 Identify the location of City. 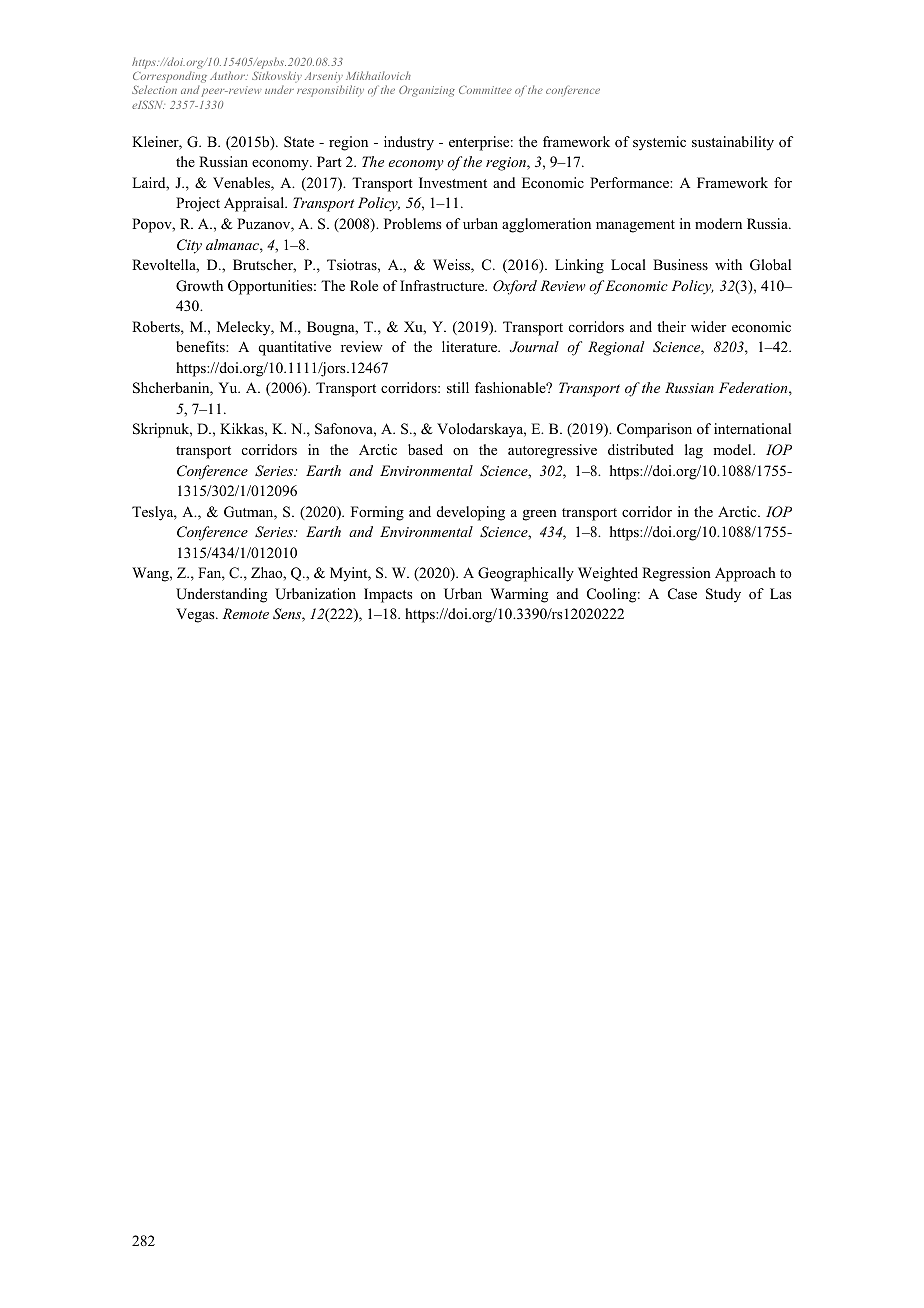
(189, 246).
